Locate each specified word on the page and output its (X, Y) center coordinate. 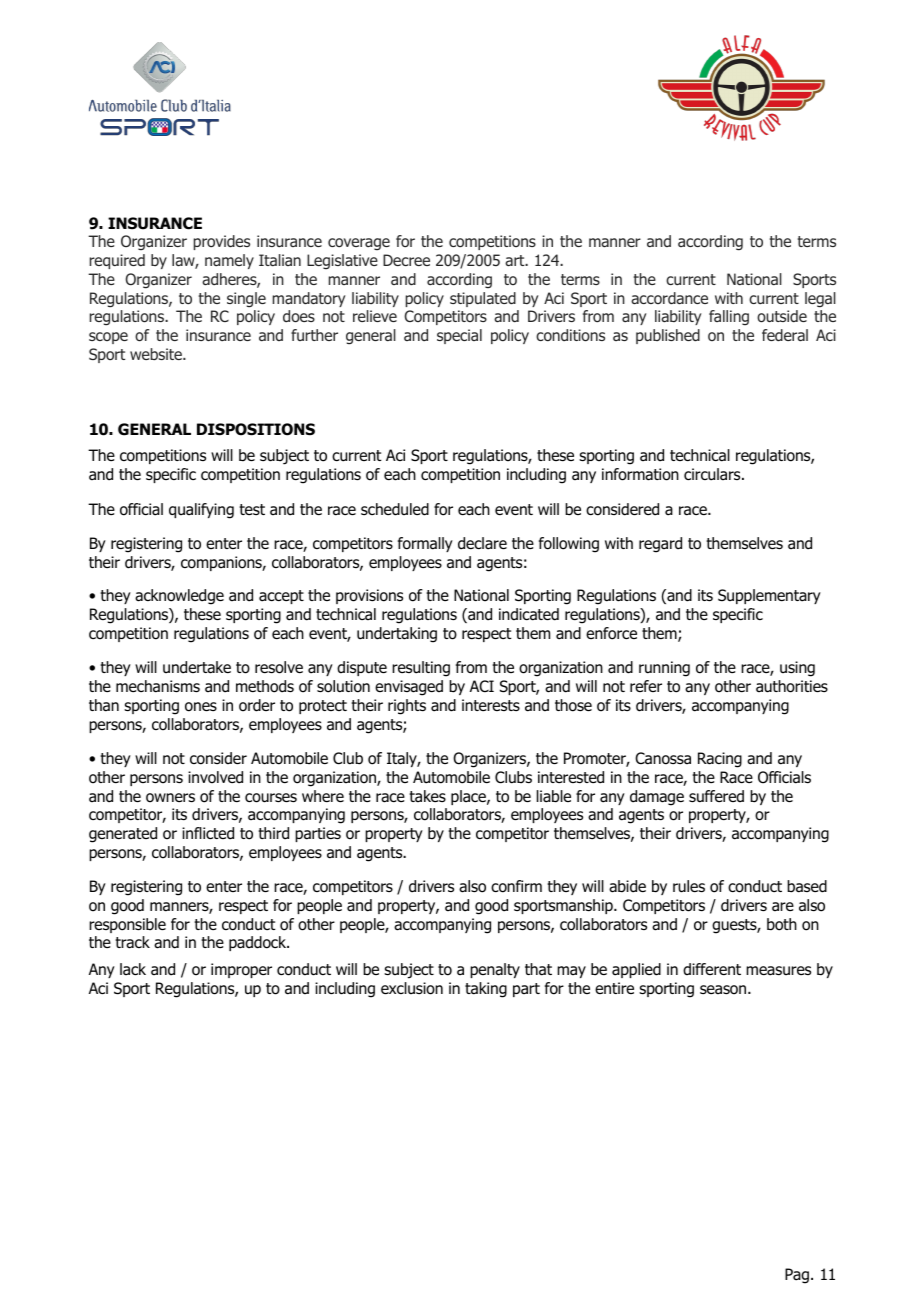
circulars (713, 474)
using (797, 669)
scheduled (395, 509)
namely (229, 261)
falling (729, 317)
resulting (421, 669)
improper (241, 970)
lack (133, 969)
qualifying (201, 511)
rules (689, 886)
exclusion (412, 988)
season (724, 990)
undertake (197, 667)
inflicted (208, 833)
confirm (516, 886)
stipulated (483, 299)
